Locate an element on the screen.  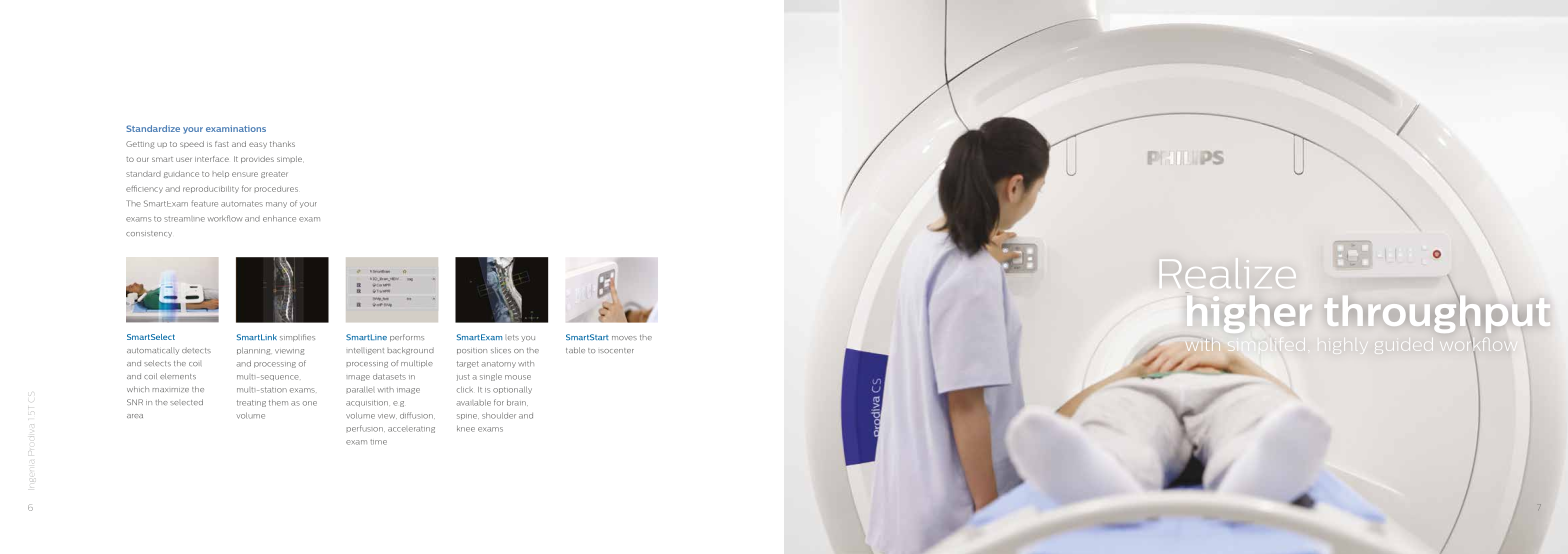
lets is located at coordinates (512, 337).
